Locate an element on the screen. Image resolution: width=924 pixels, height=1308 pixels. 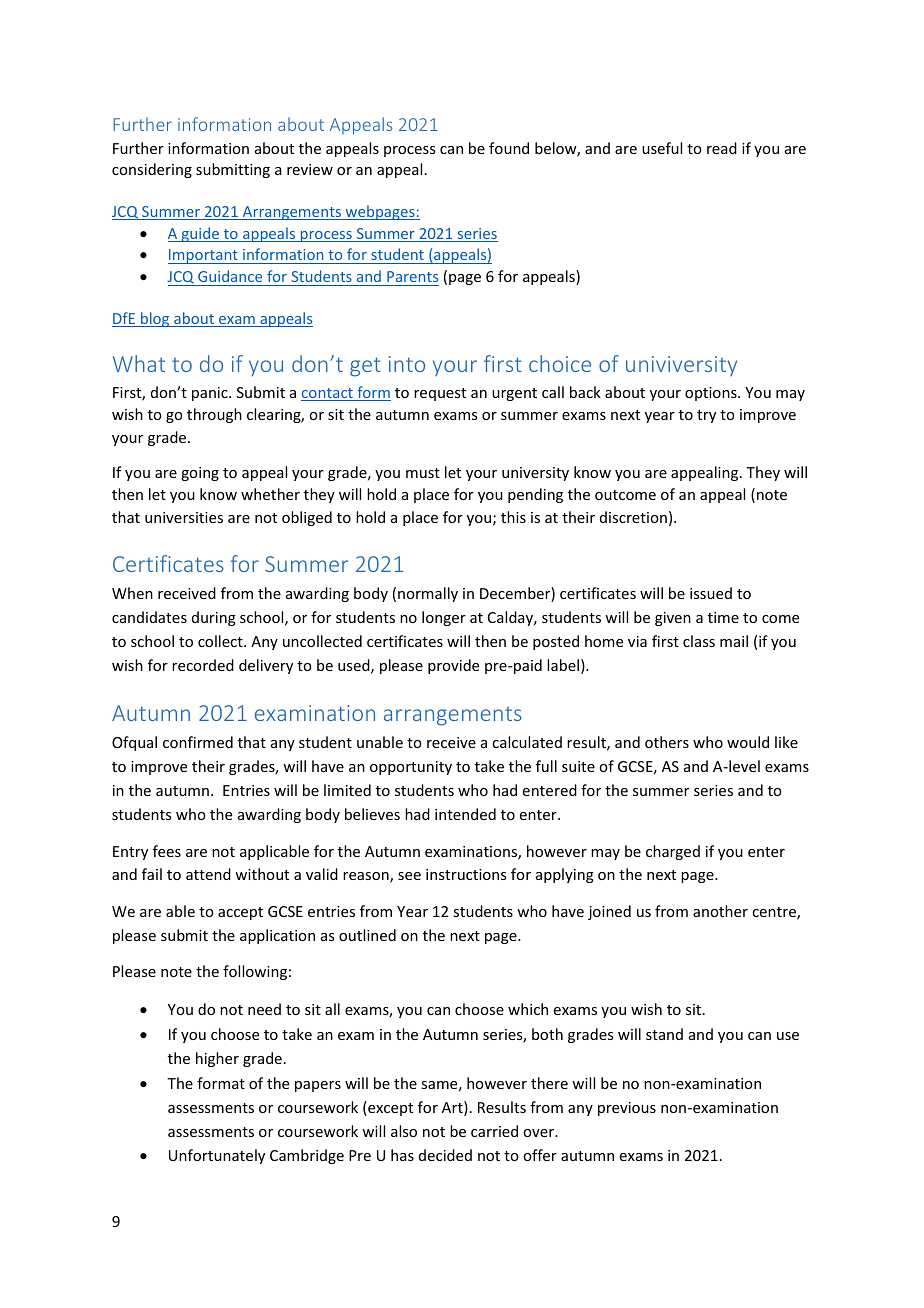
recorded is located at coordinates (203, 665).
